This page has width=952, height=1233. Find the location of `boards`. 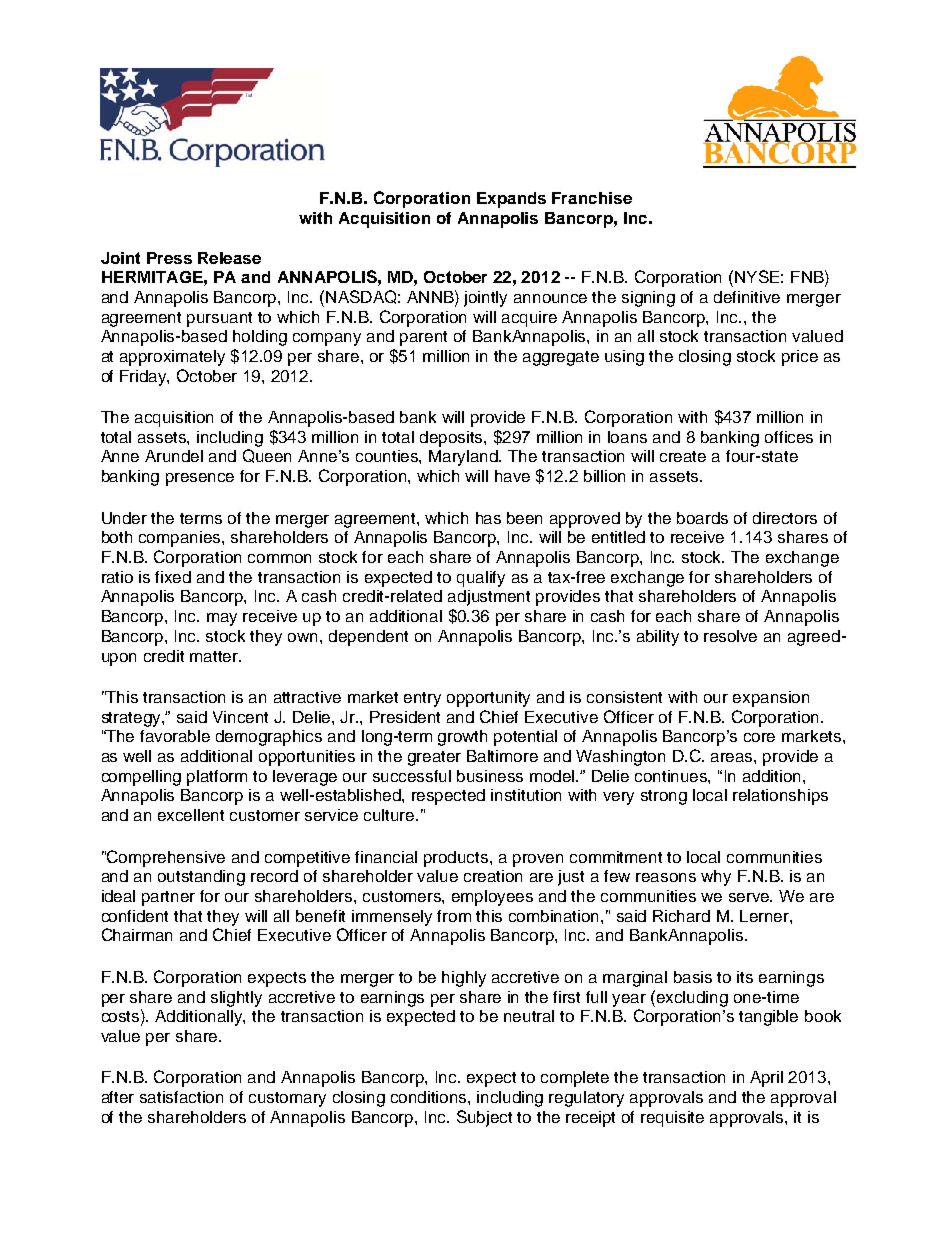

boards is located at coordinates (702, 518).
